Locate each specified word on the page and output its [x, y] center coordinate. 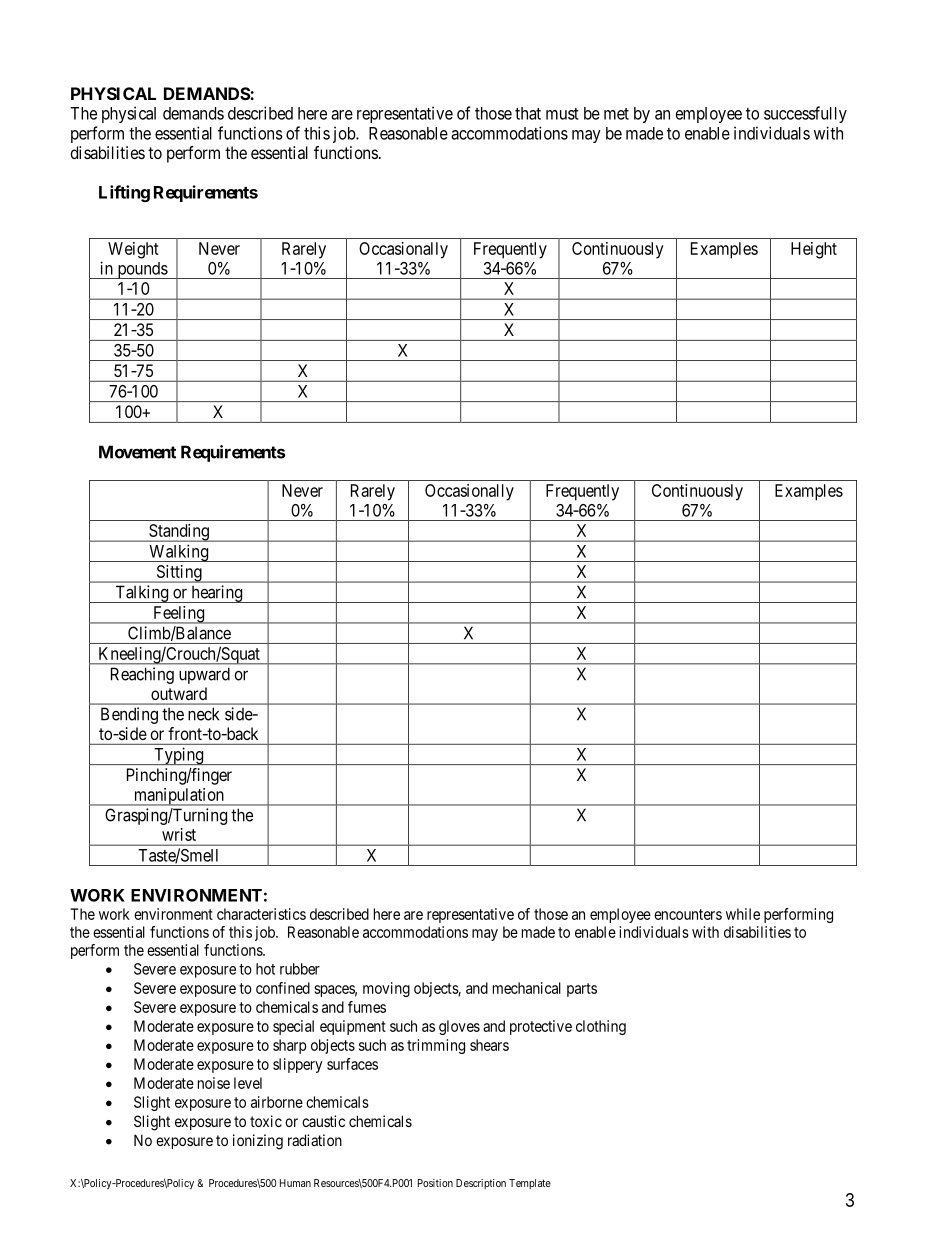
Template [530, 1184]
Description [481, 1184]
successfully [805, 114]
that [528, 113]
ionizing [258, 1142]
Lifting [124, 193]
